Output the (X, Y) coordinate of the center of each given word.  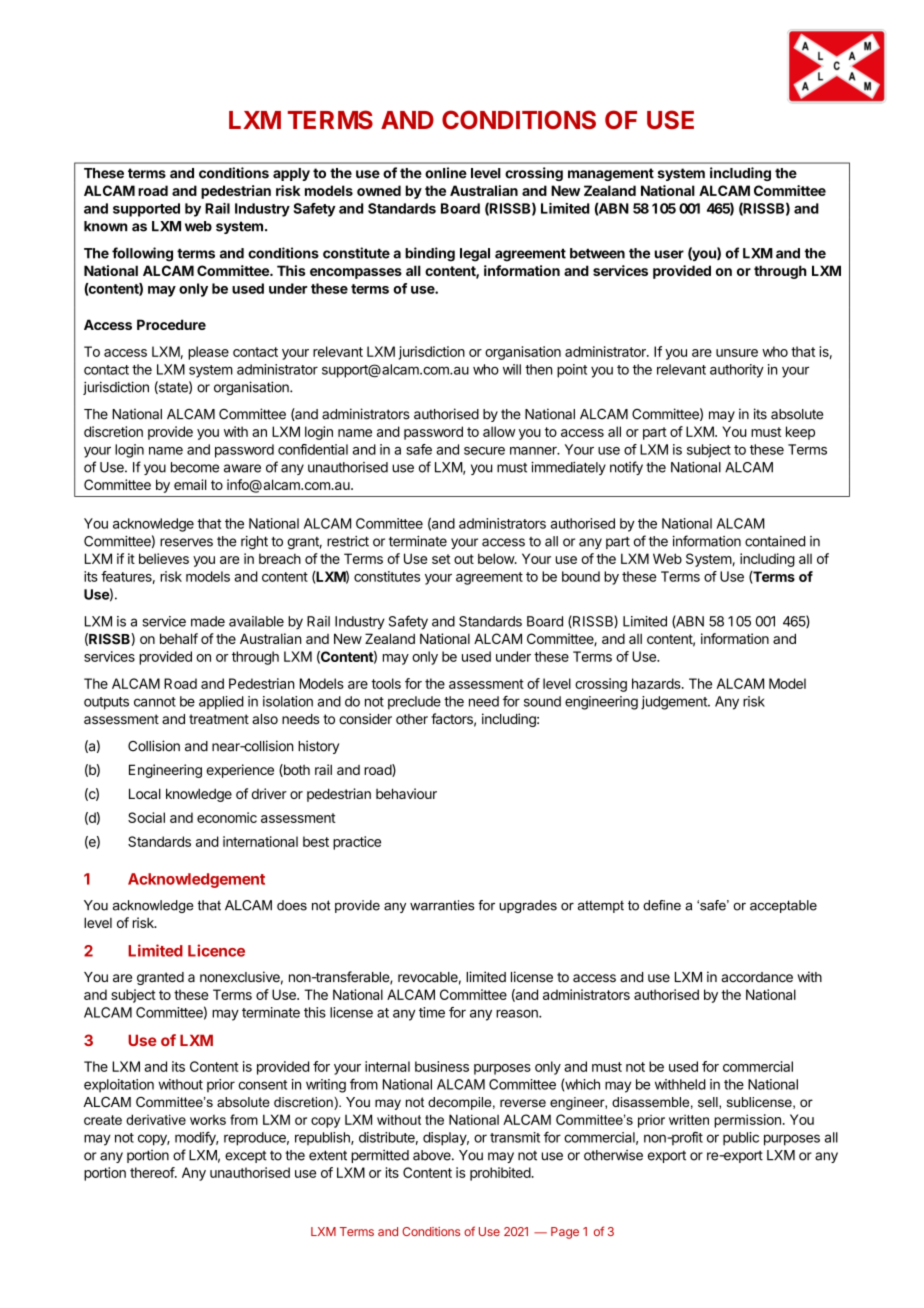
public (741, 1139)
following (142, 254)
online (446, 173)
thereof (153, 1172)
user (669, 254)
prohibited (501, 1174)
